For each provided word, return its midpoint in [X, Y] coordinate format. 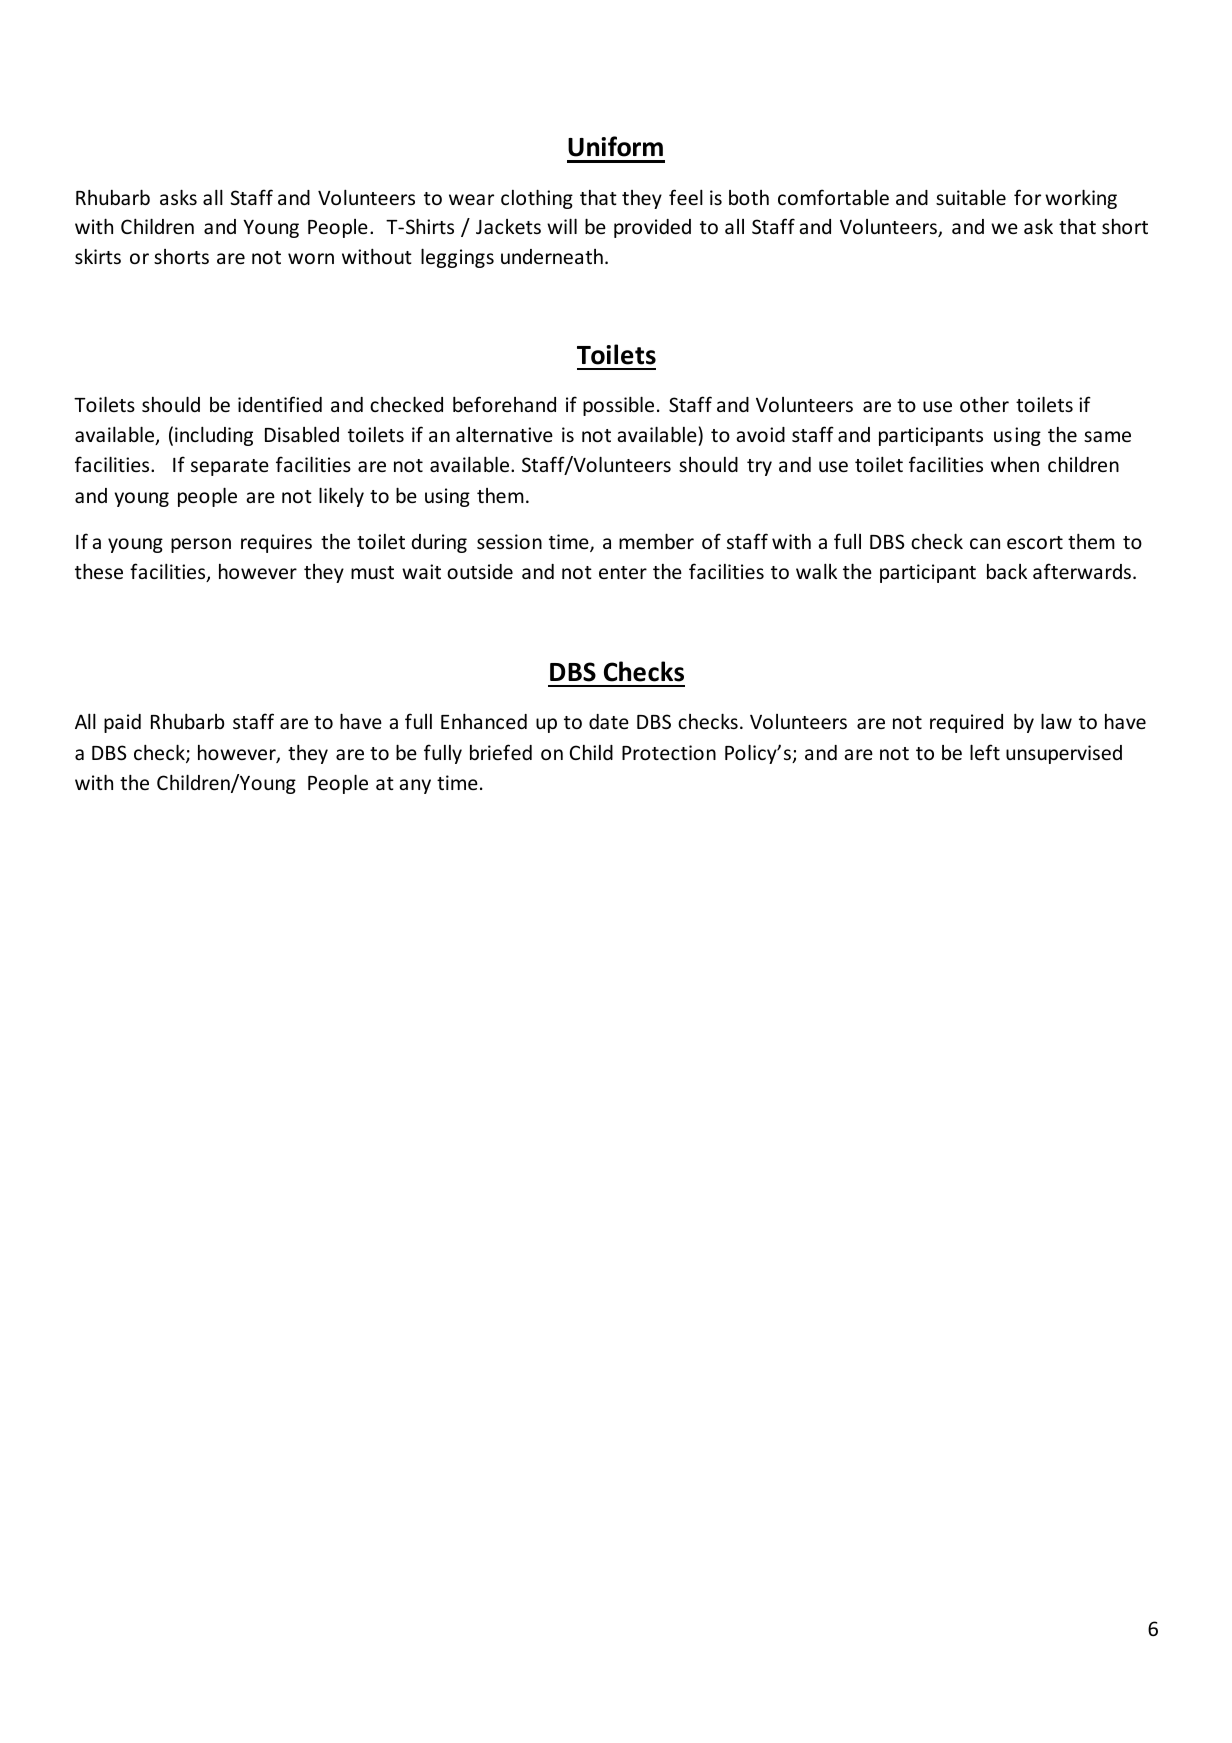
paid [122, 723]
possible [618, 406]
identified [280, 404]
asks [178, 197]
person [201, 545]
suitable [971, 197]
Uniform [615, 146]
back [1007, 571]
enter [623, 572]
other [984, 404]
